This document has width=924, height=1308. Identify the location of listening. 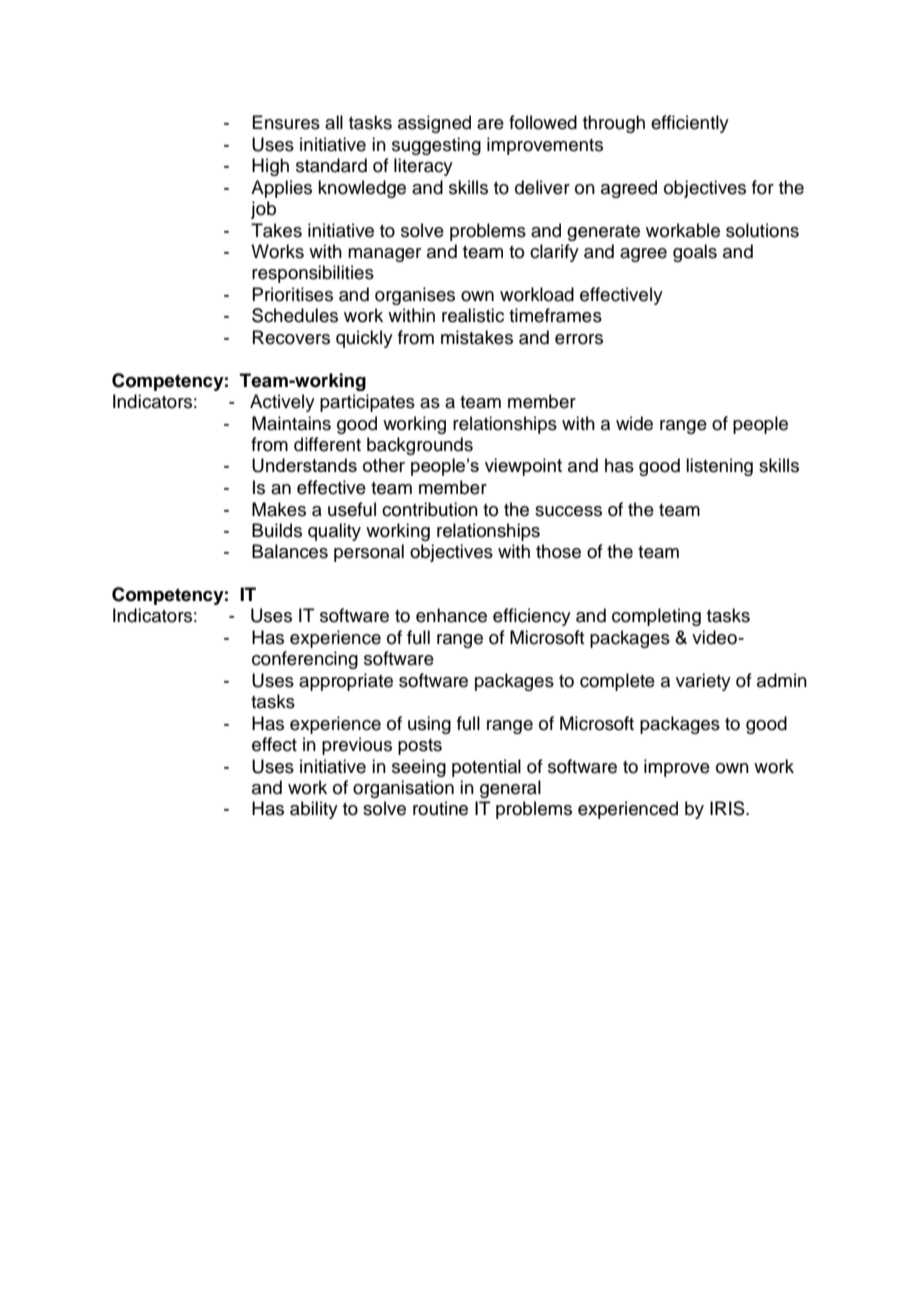
(719, 467).
